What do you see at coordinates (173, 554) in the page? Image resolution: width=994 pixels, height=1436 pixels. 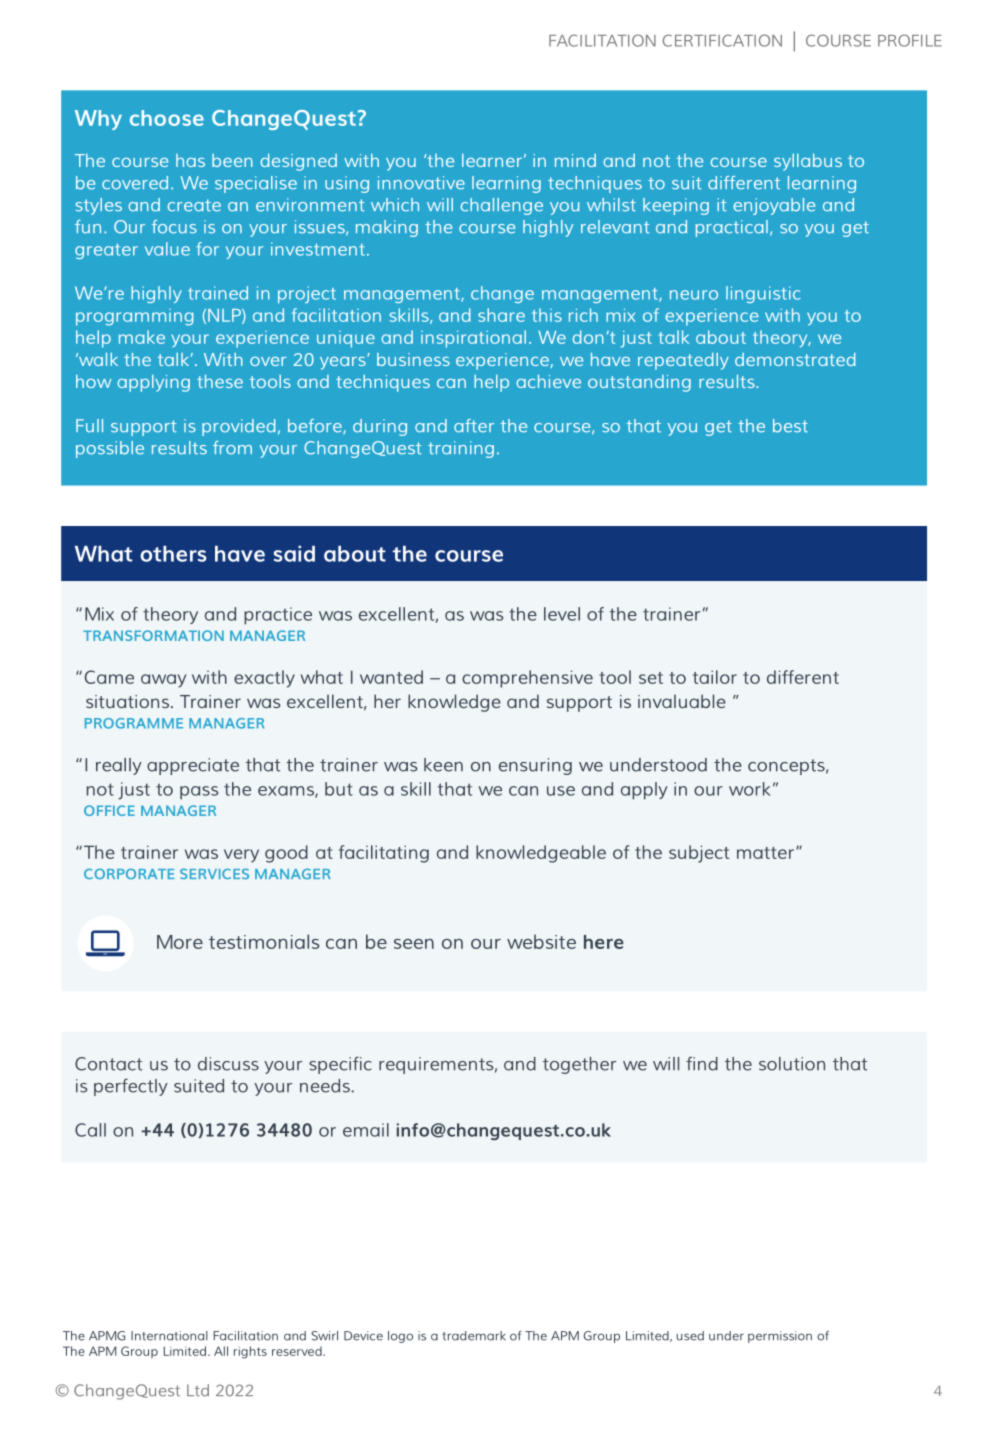 I see `others` at bounding box center [173, 554].
